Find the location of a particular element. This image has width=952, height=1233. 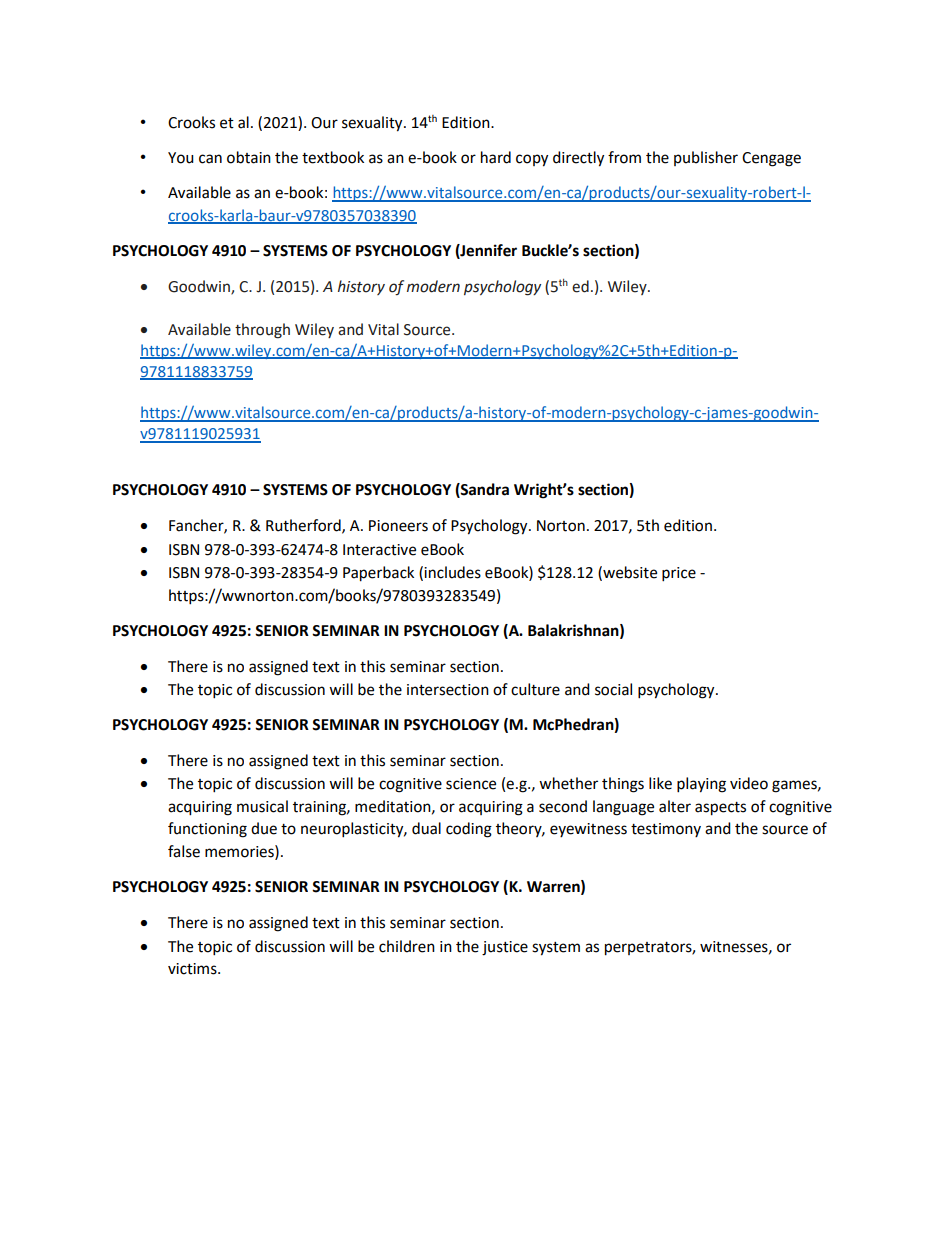

justice is located at coordinates (505, 948).
